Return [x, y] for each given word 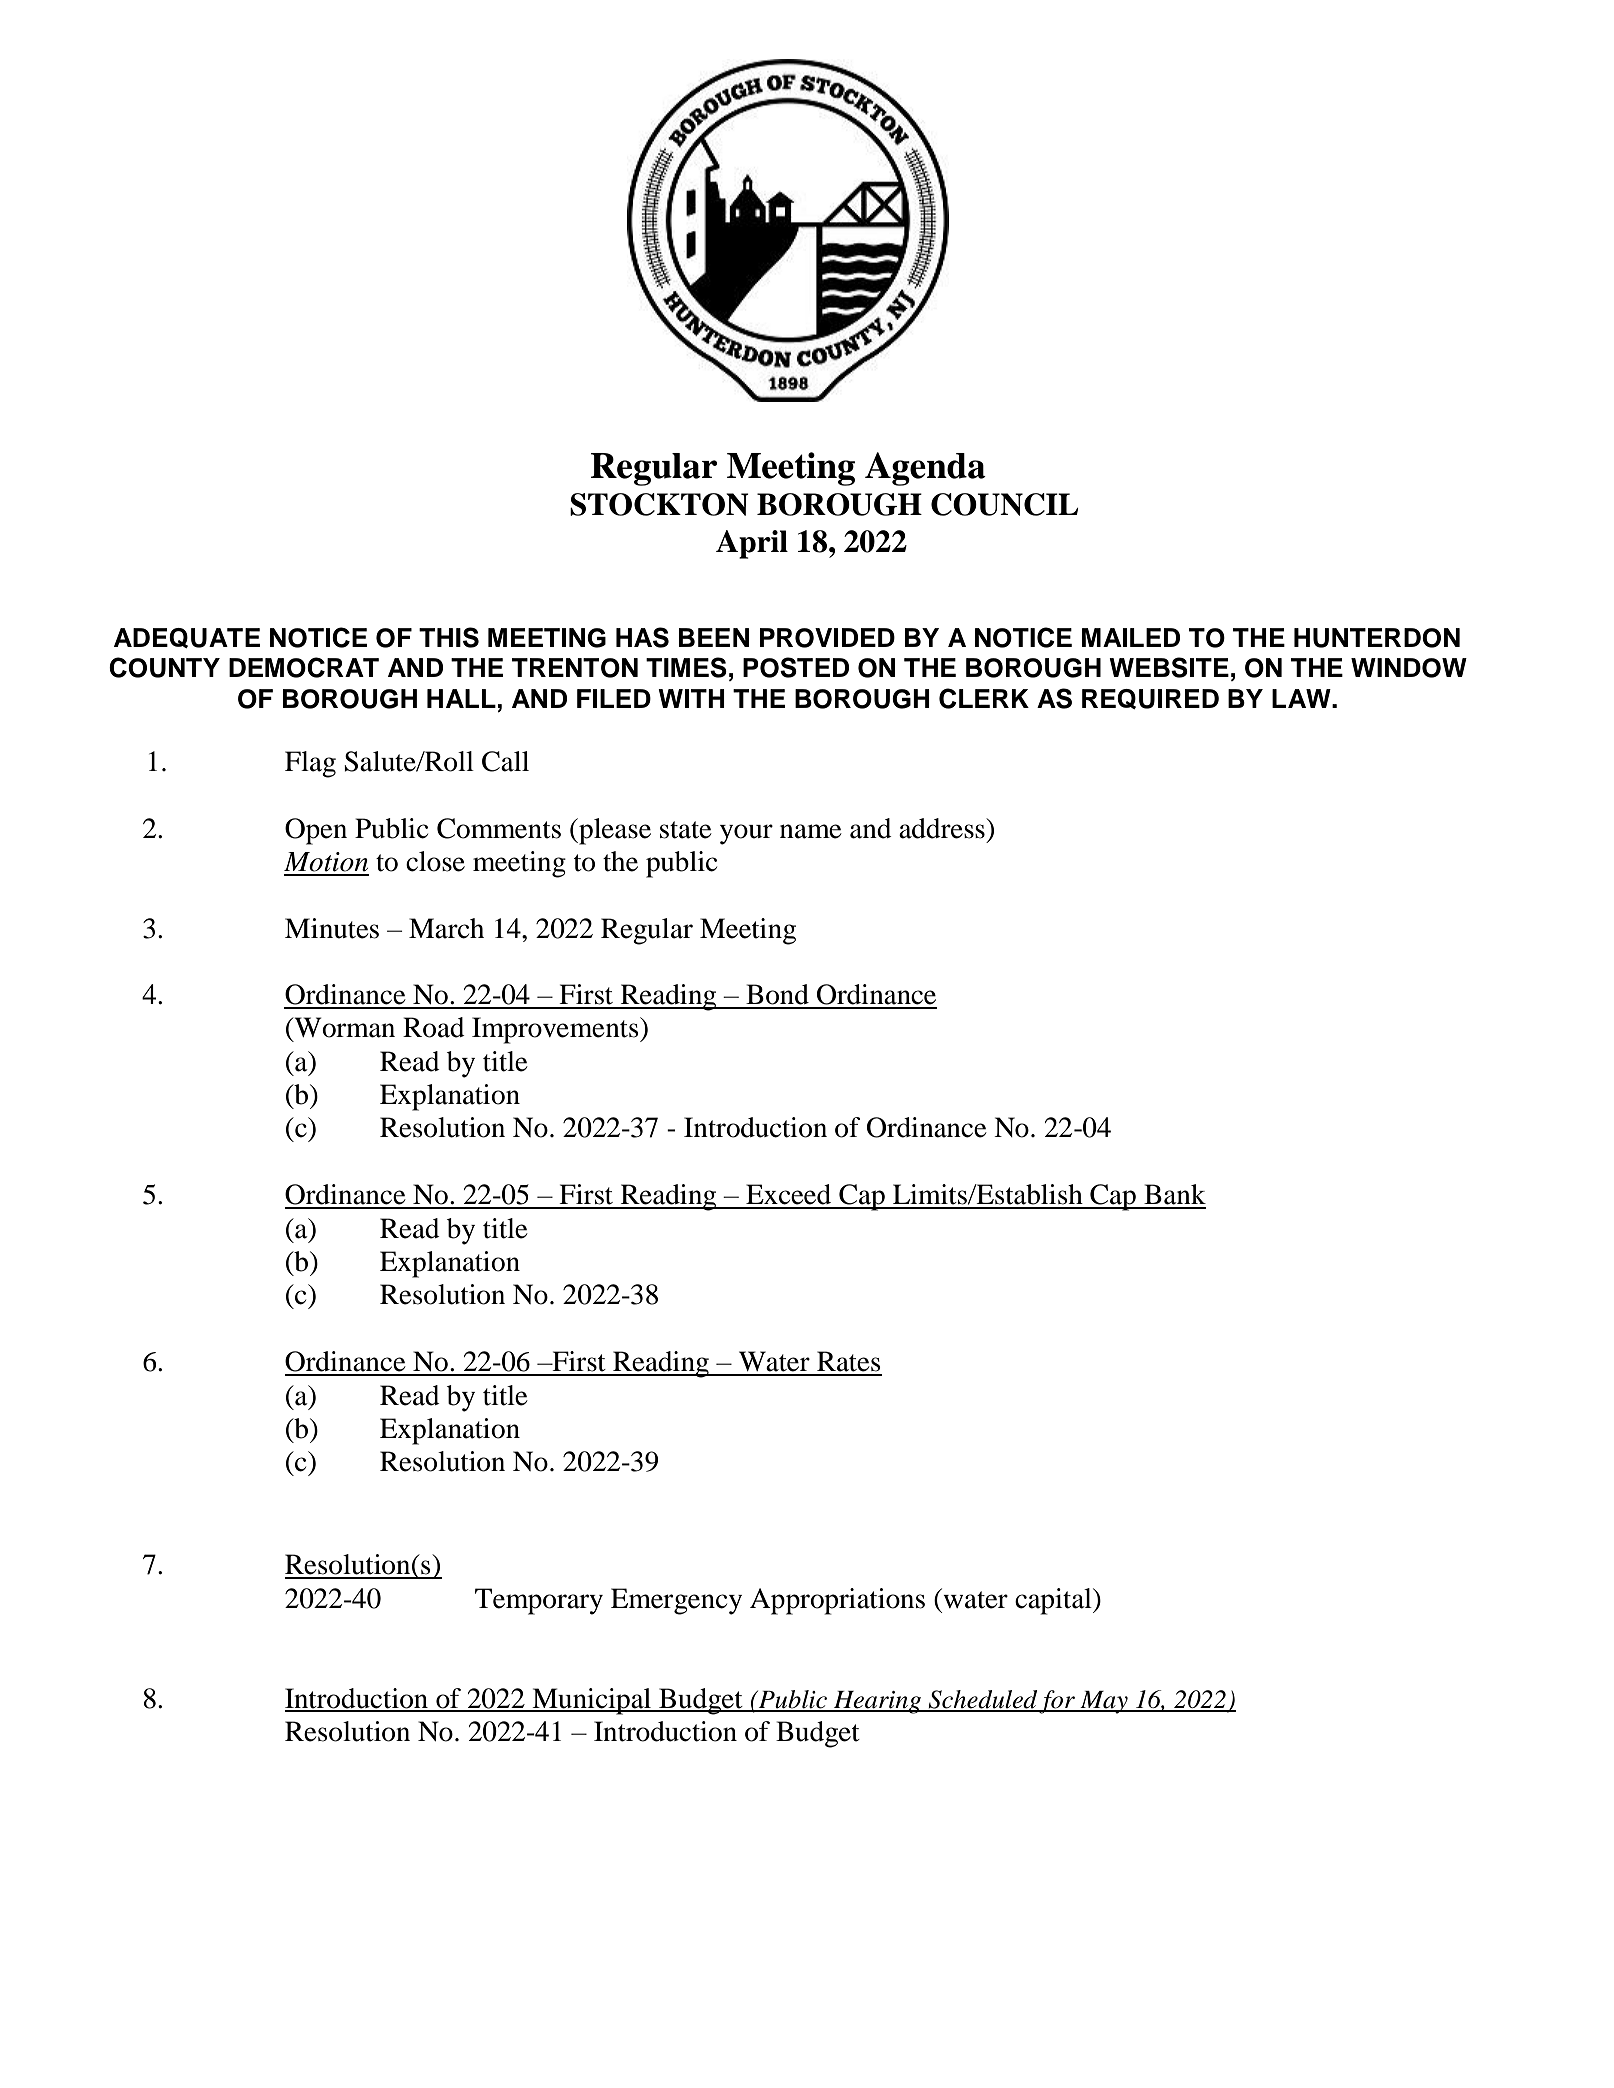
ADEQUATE [187, 638]
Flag [310, 764]
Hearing [878, 1702]
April [752, 544]
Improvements [556, 1030]
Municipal [591, 1701]
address [943, 828]
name [811, 831]
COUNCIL [1004, 504]
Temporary [539, 1601]
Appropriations [837, 1601]
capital [1054, 1601]
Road [434, 1027]
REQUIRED [1150, 699]
